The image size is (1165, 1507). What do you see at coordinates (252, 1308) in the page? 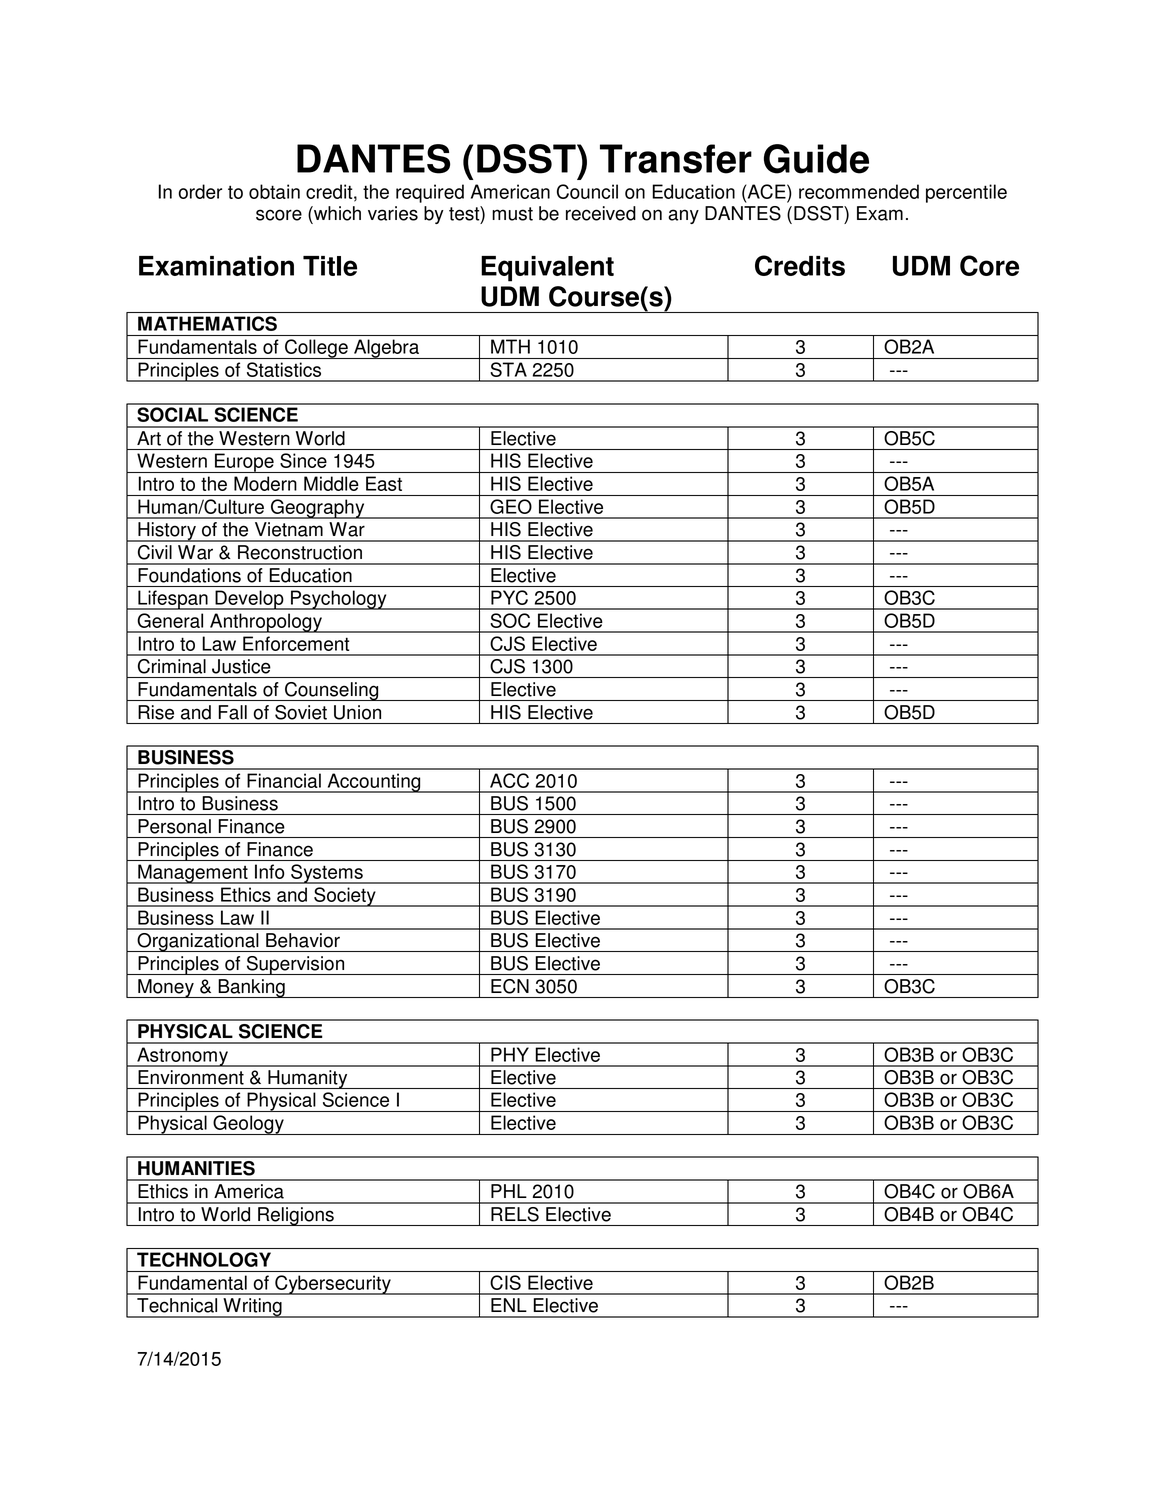
I see `Writing` at bounding box center [252, 1308].
